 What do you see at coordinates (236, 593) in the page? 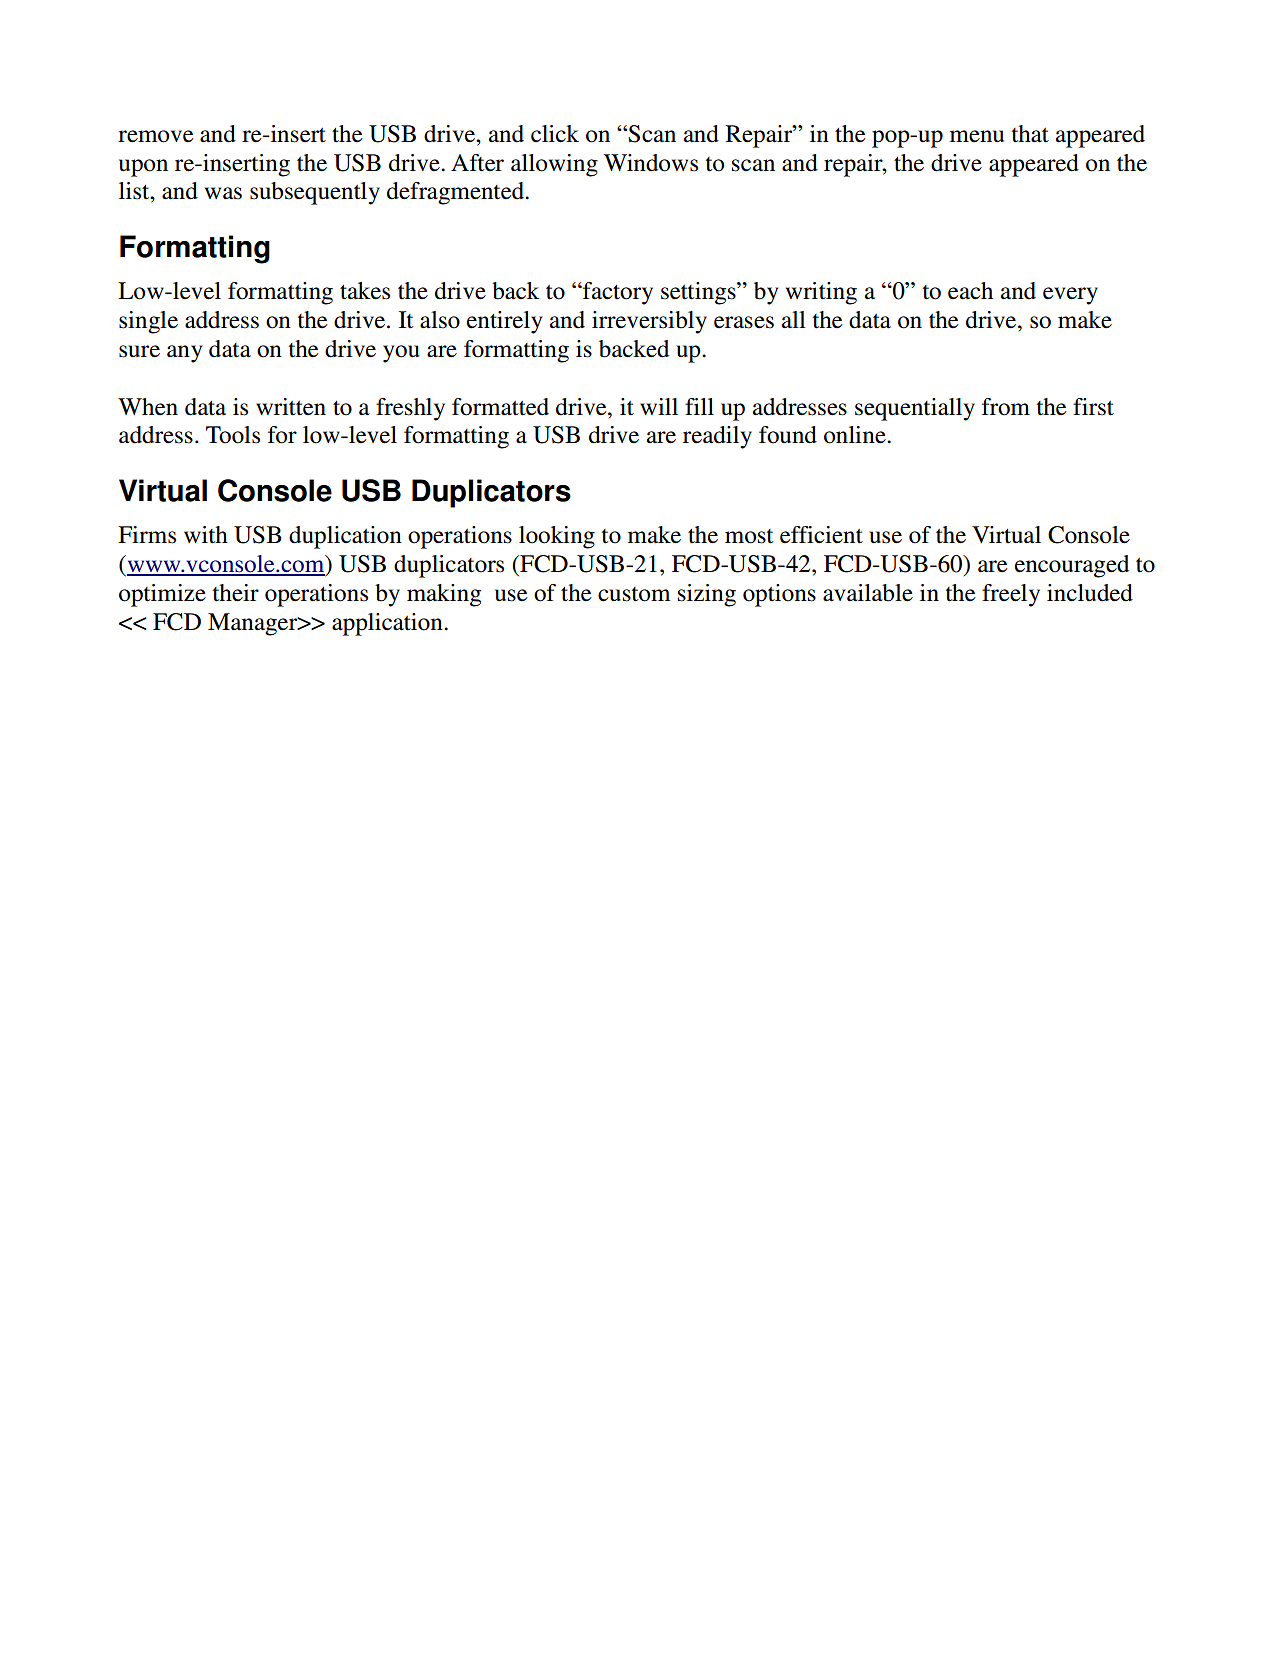
I see `their` at bounding box center [236, 593].
